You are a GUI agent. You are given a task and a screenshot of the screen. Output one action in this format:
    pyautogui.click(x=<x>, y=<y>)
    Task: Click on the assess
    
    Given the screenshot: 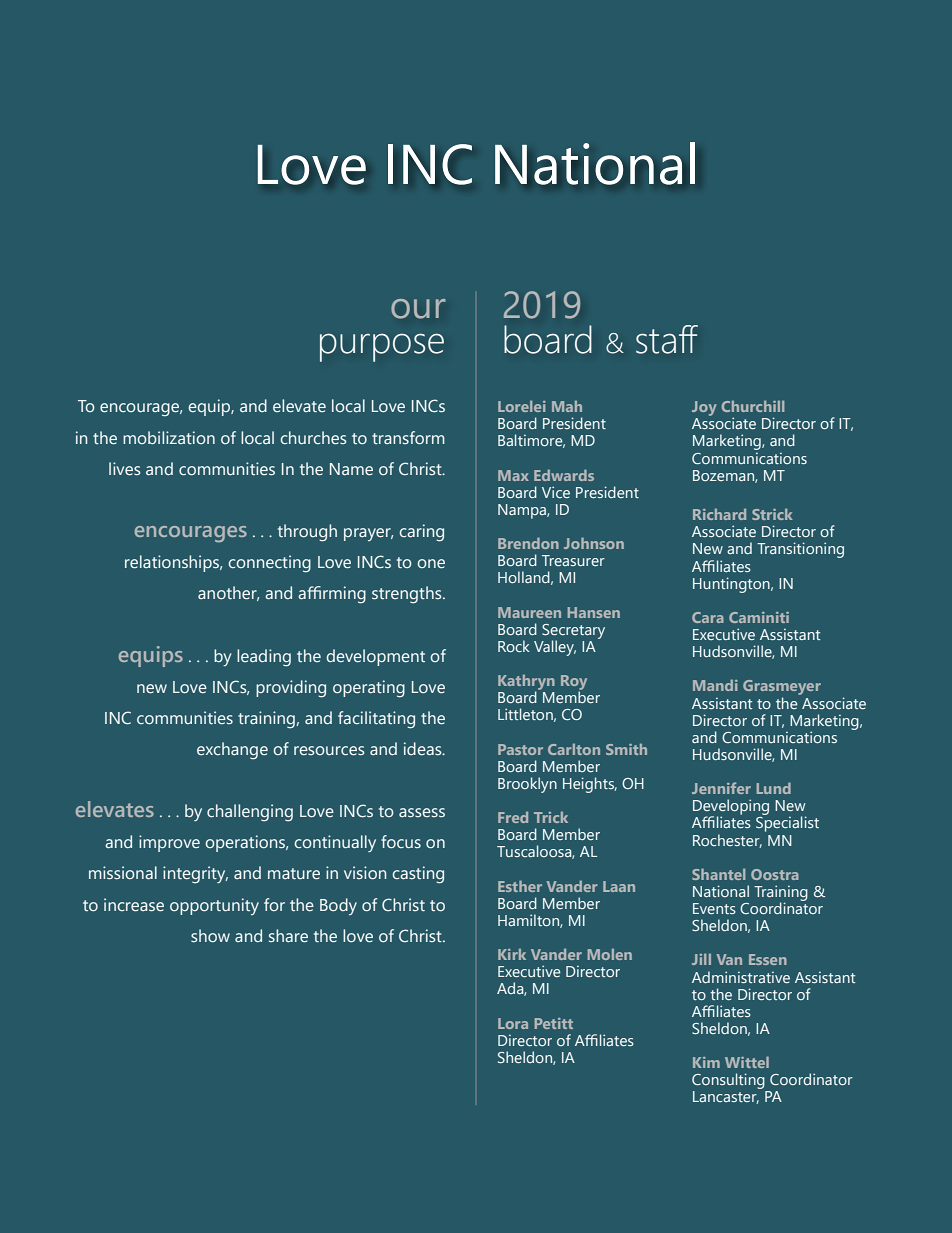 What is the action you would take?
    pyautogui.click(x=422, y=812)
